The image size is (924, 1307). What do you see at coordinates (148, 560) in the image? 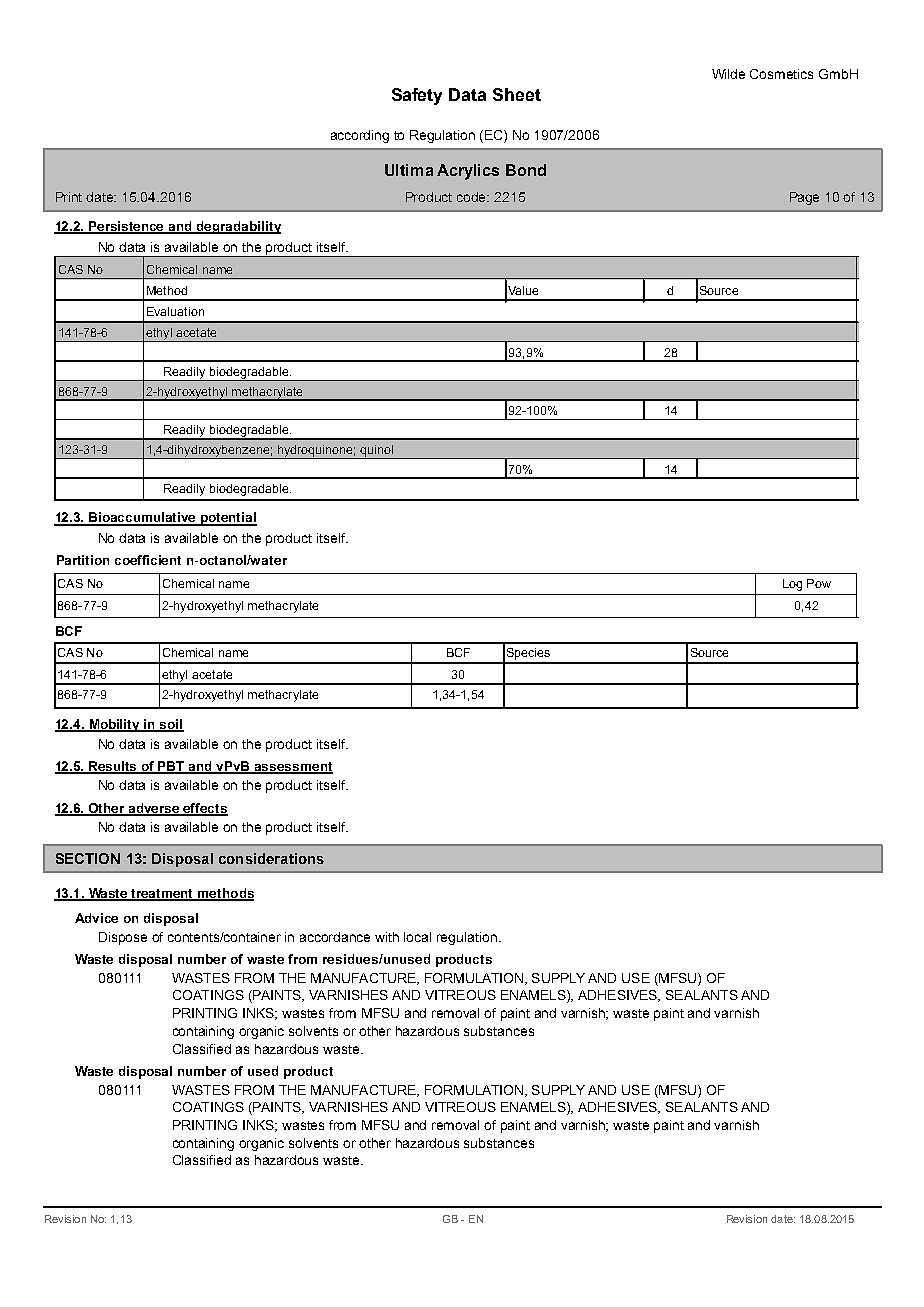
I see `coefficient` at bounding box center [148, 560].
